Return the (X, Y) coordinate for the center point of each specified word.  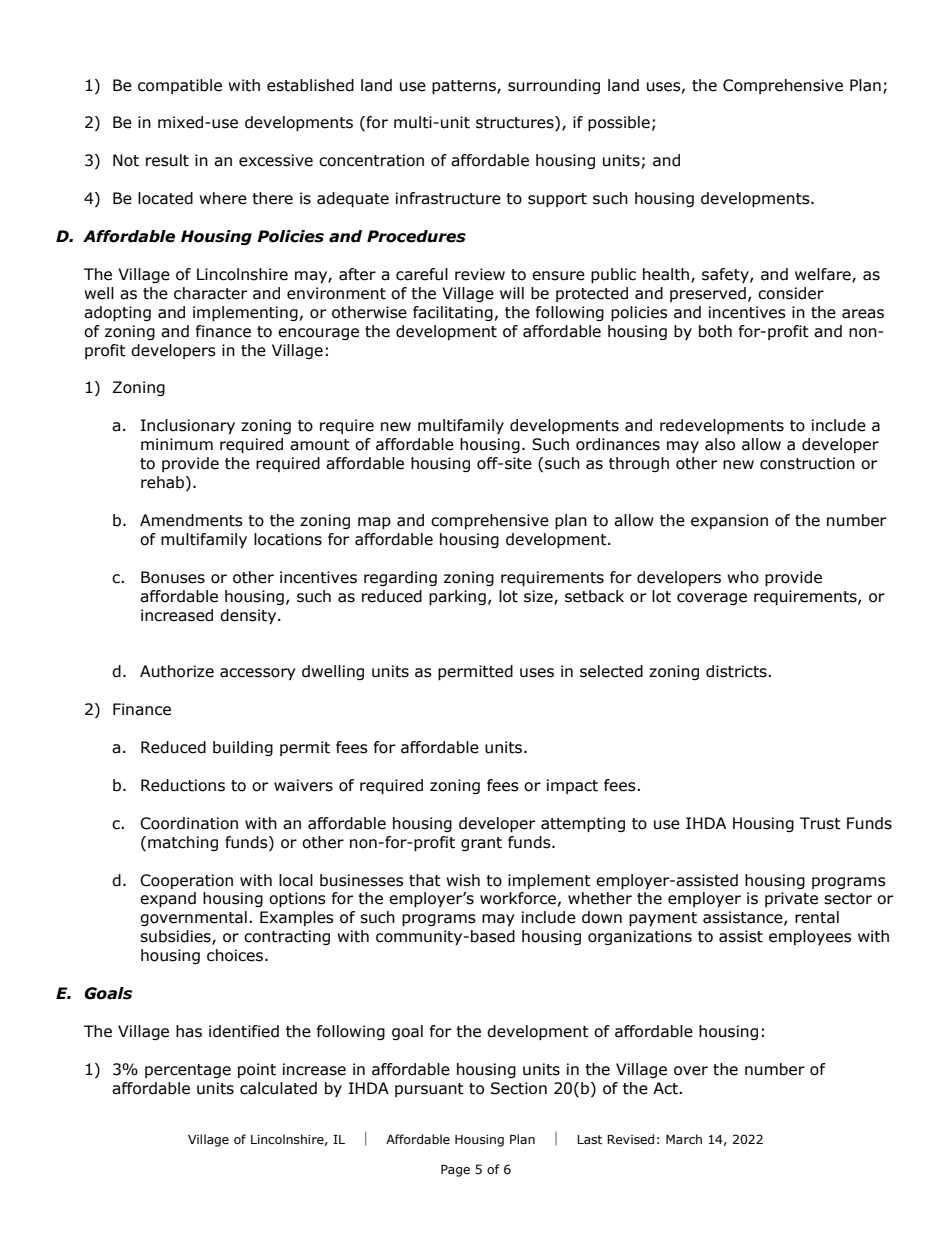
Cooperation (186, 881)
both (715, 331)
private (791, 899)
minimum (177, 444)
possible (619, 123)
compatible (180, 86)
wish (463, 880)
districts (737, 671)
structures (516, 123)
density (249, 616)
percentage (188, 1071)
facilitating (453, 313)
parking (457, 597)
